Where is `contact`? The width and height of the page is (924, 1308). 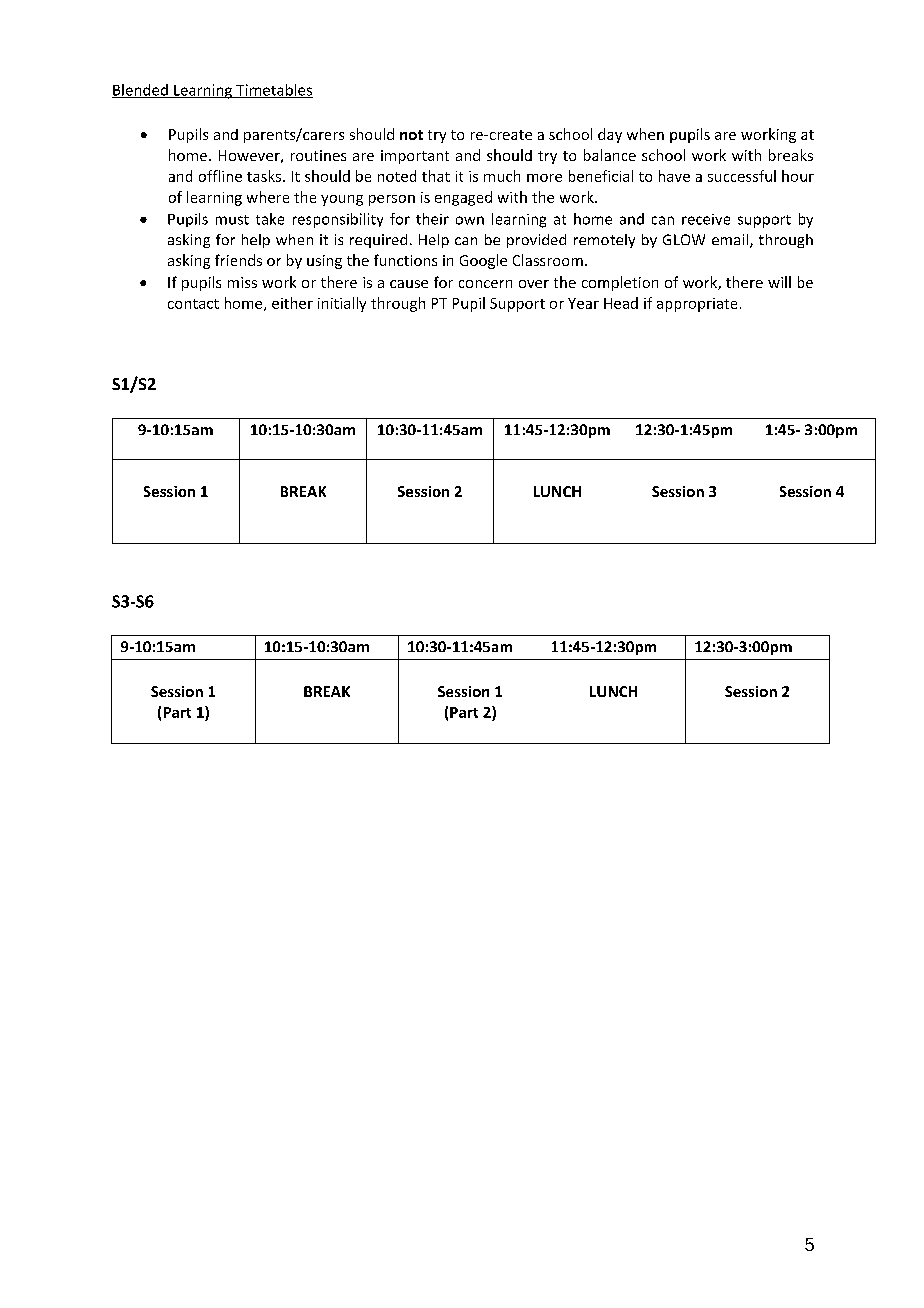 contact is located at coordinates (193, 304).
